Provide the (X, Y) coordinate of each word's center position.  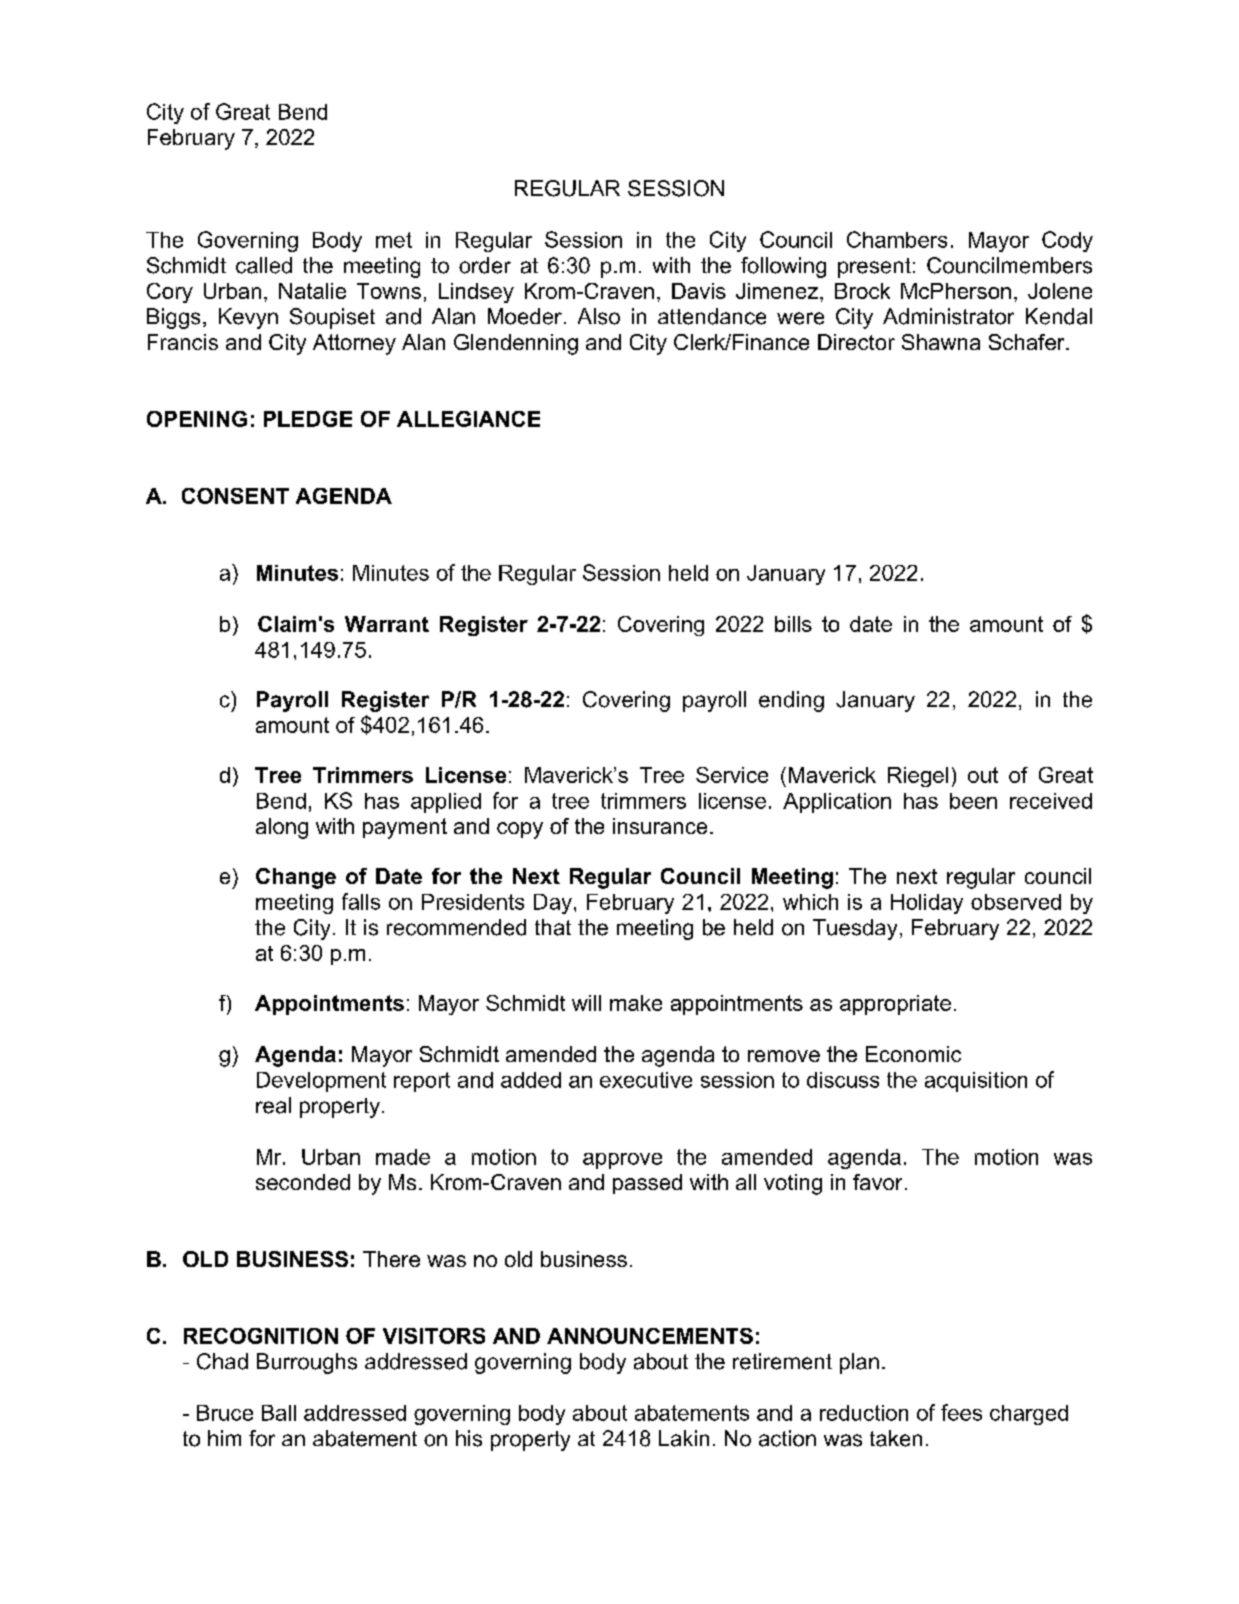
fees (961, 1412)
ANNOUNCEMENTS (650, 1336)
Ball (279, 1413)
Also (599, 316)
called (264, 265)
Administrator (948, 316)
